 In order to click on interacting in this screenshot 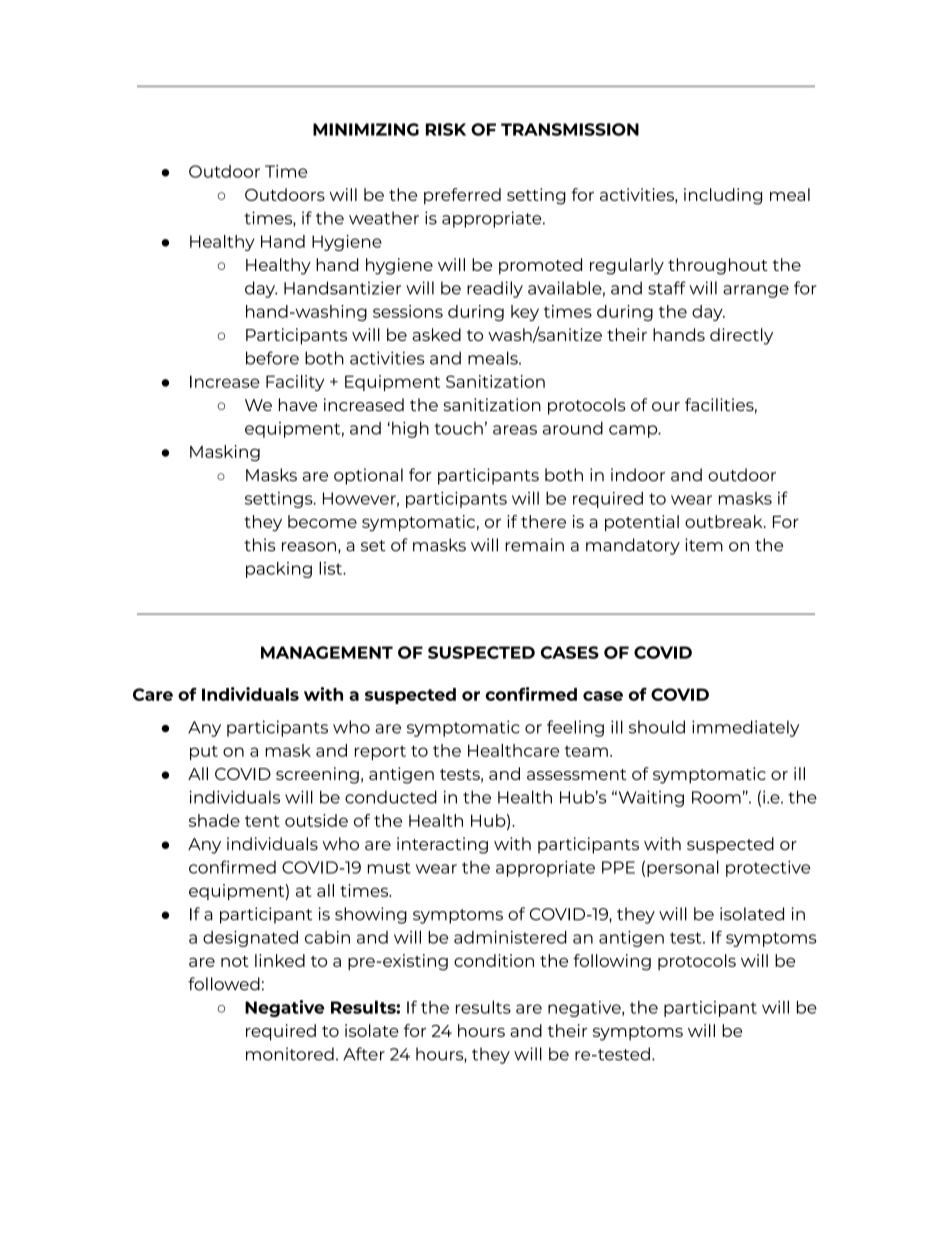, I will do `click(442, 845)`.
